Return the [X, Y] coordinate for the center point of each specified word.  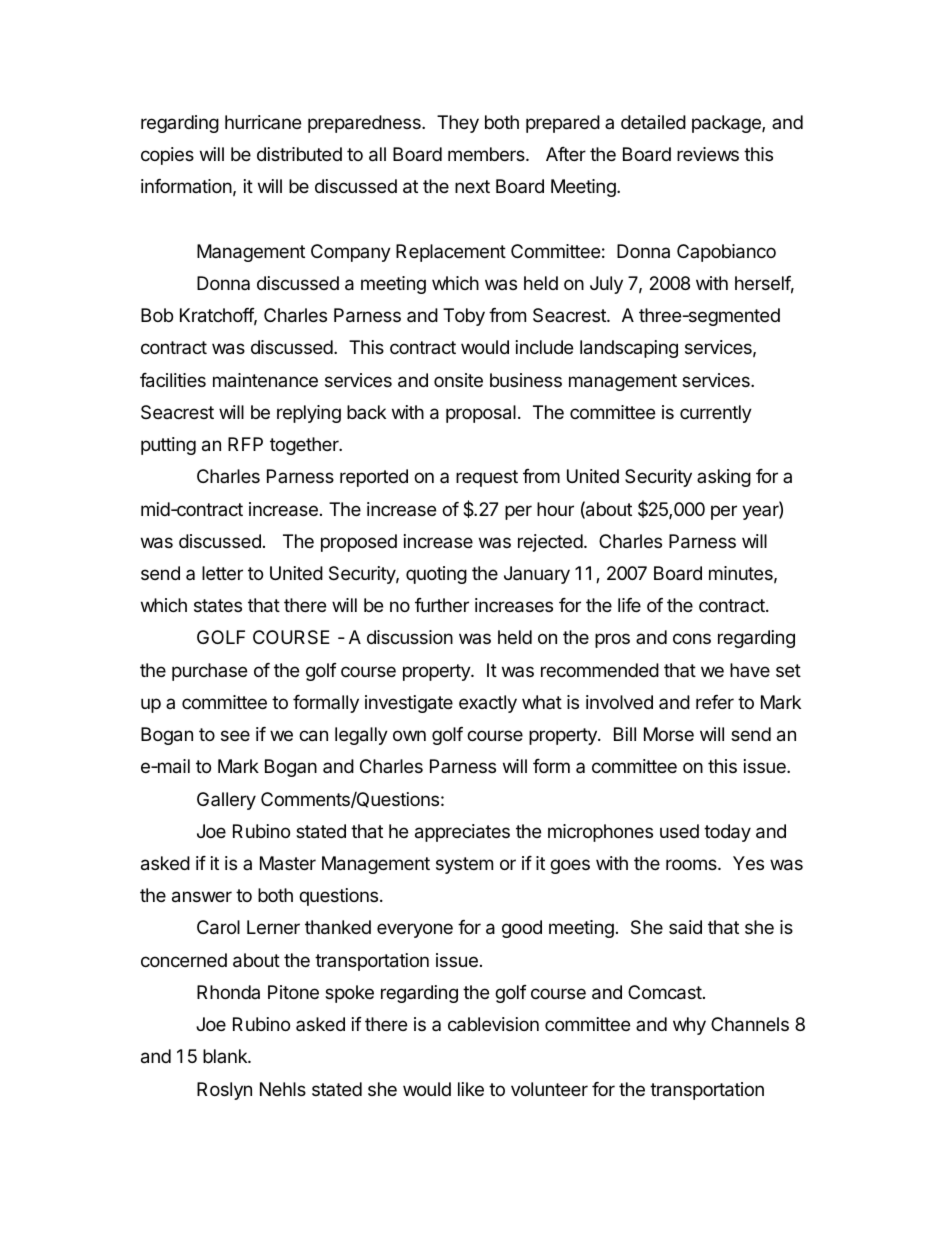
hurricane [263, 122]
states [218, 606]
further [442, 605]
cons [692, 638]
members [487, 154]
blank [226, 1056]
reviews [708, 154]
